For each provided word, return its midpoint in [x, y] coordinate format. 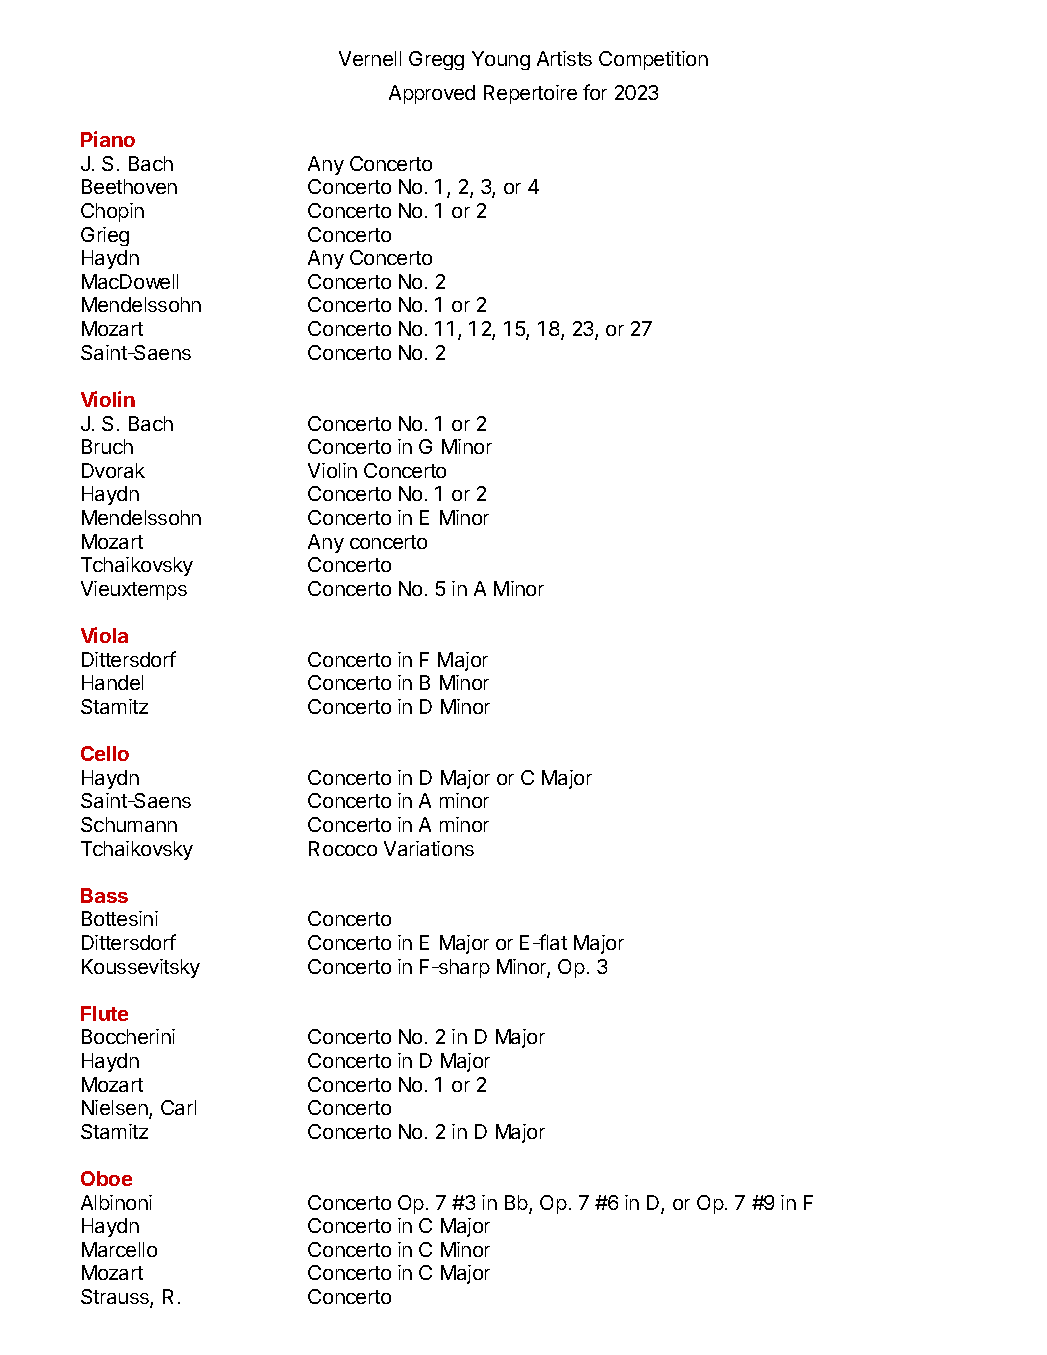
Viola [104, 635]
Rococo [343, 848]
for [595, 92]
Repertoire [530, 94]
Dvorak [113, 470]
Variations [429, 848]
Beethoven [129, 186]
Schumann [129, 824]
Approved [432, 94]
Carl [178, 1107]
